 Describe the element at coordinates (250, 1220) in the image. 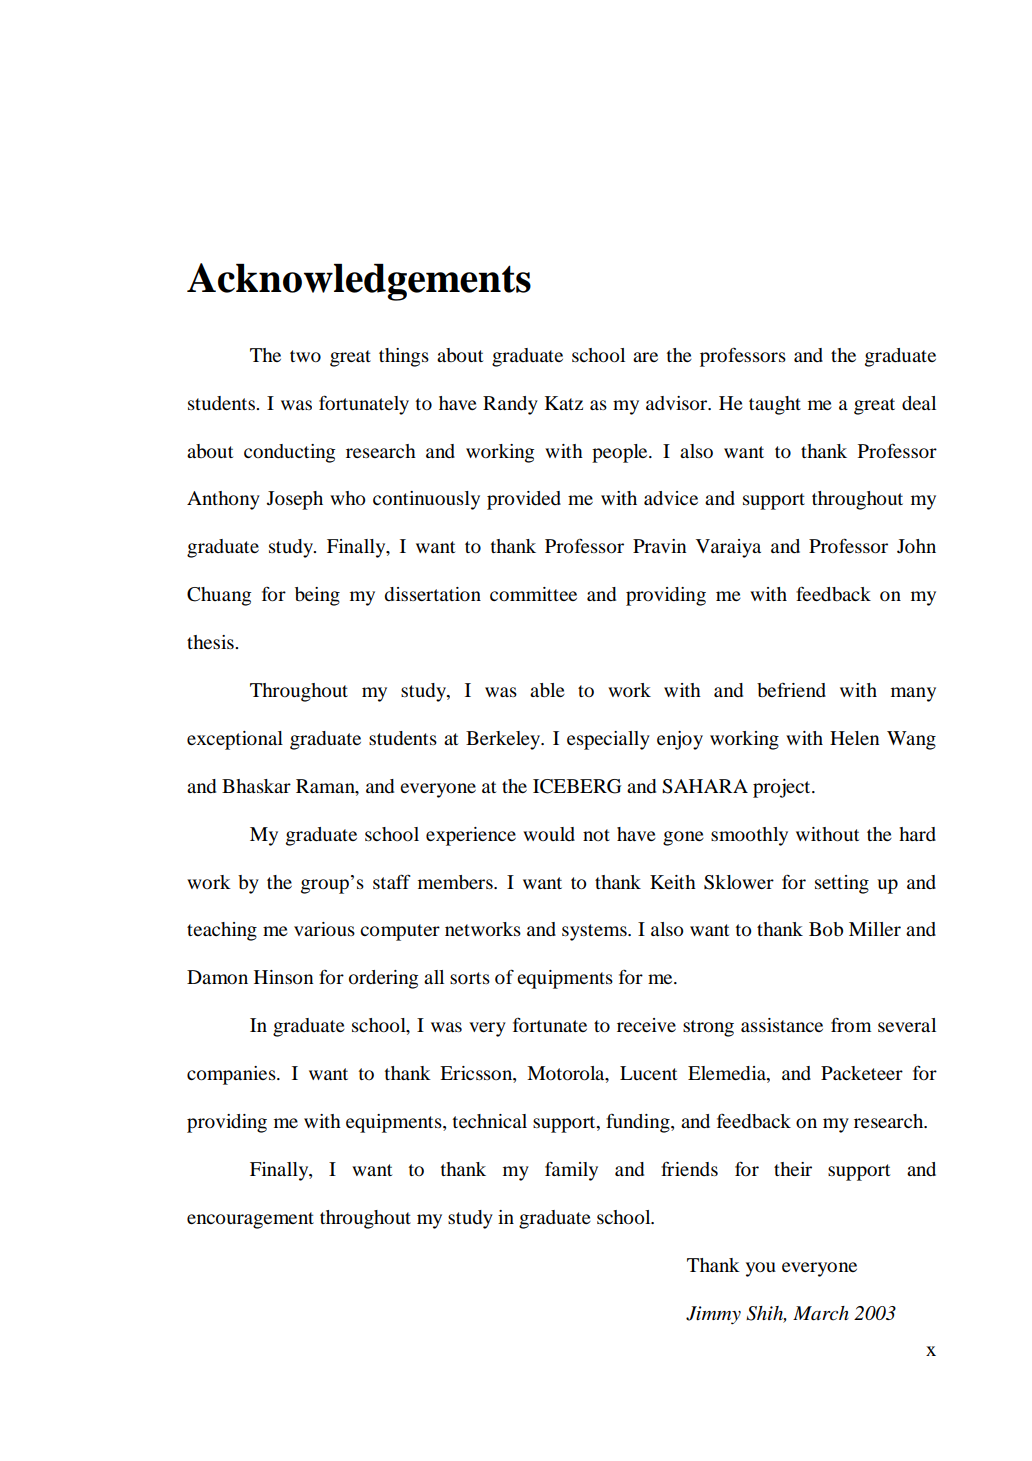

I see `encouragement` at that location.
